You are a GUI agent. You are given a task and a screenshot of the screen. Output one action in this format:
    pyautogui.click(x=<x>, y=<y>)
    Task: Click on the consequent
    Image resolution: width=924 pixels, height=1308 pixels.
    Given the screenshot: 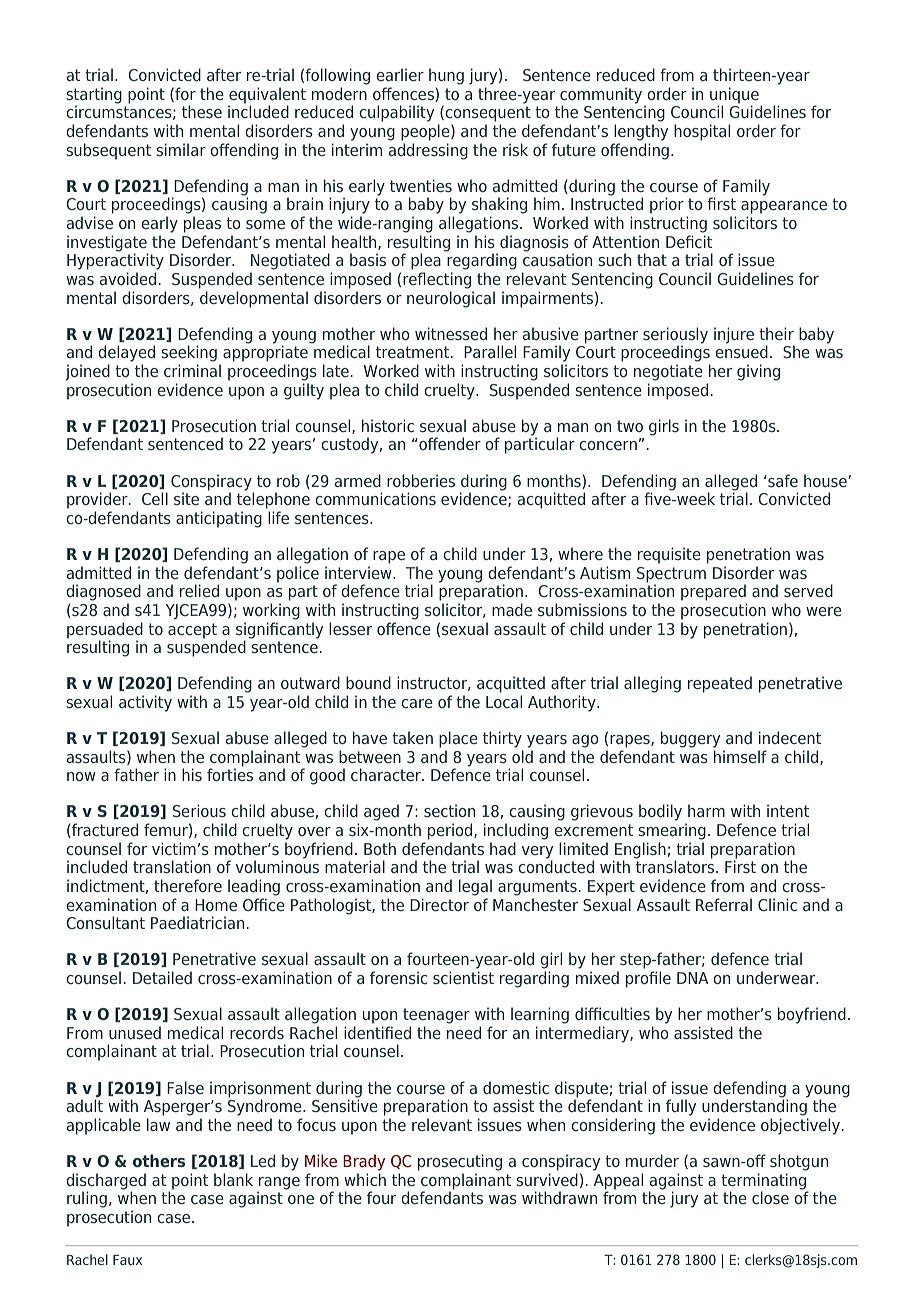 What is the action you would take?
    pyautogui.click(x=487, y=113)
